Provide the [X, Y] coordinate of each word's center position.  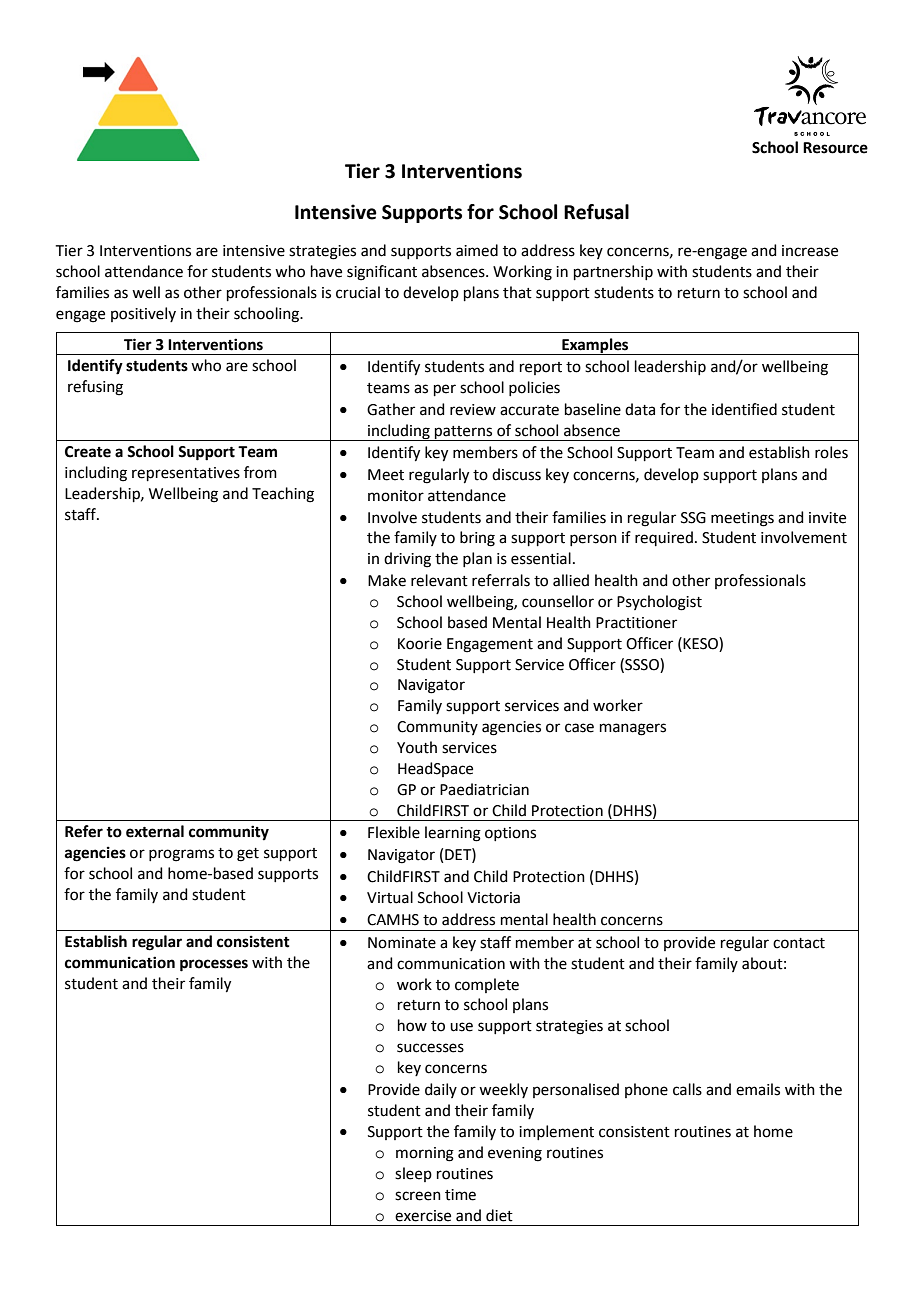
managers [633, 729]
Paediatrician [484, 789]
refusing [95, 388]
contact [799, 943]
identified [744, 409]
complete [487, 985]
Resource [835, 148]
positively [143, 314]
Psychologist [659, 603]
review [473, 410]
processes [214, 965]
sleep [413, 1174]
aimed [477, 250]
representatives [186, 474]
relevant [439, 580]
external [155, 831]
